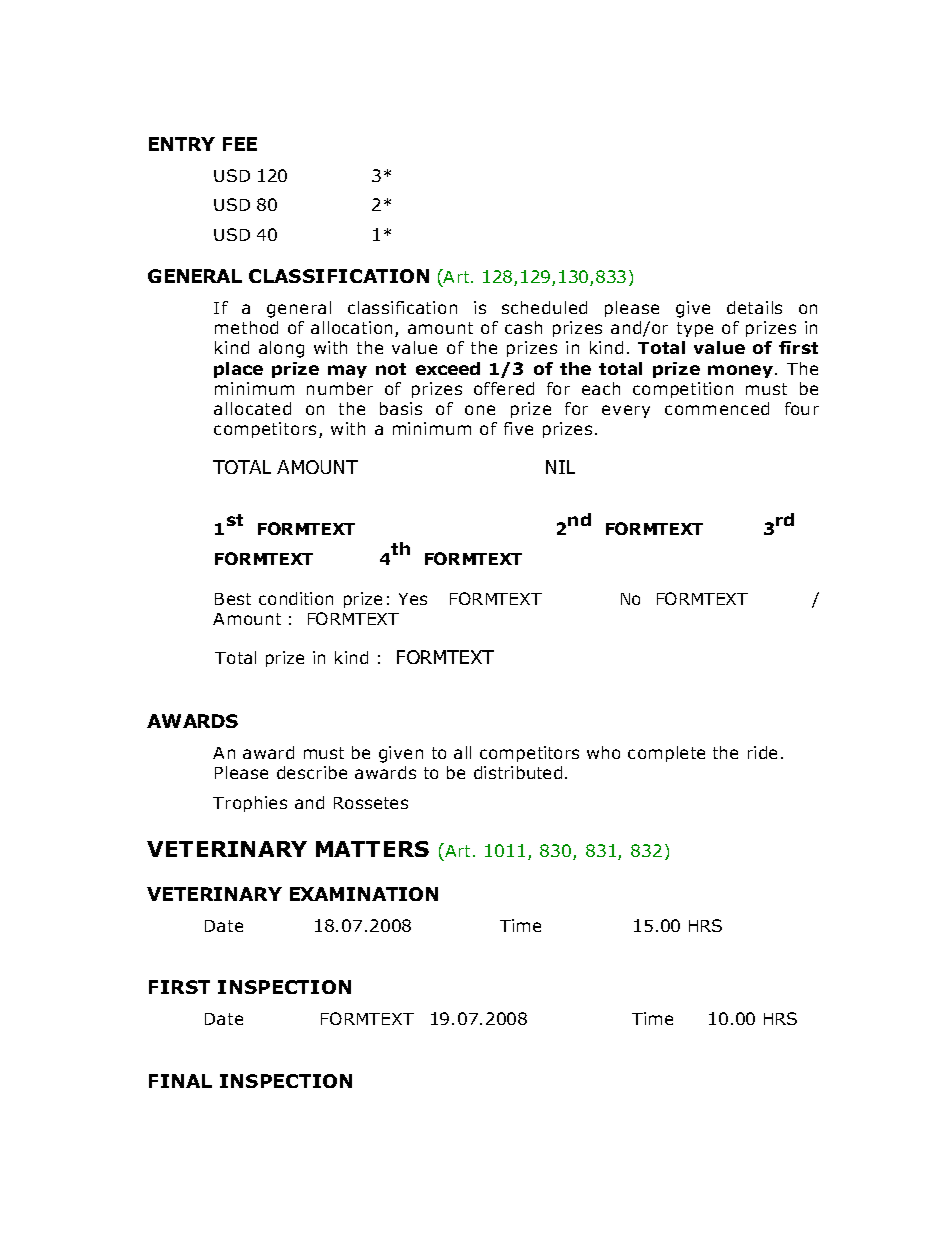 The image size is (952, 1233). I want to click on ride, so click(762, 752).
